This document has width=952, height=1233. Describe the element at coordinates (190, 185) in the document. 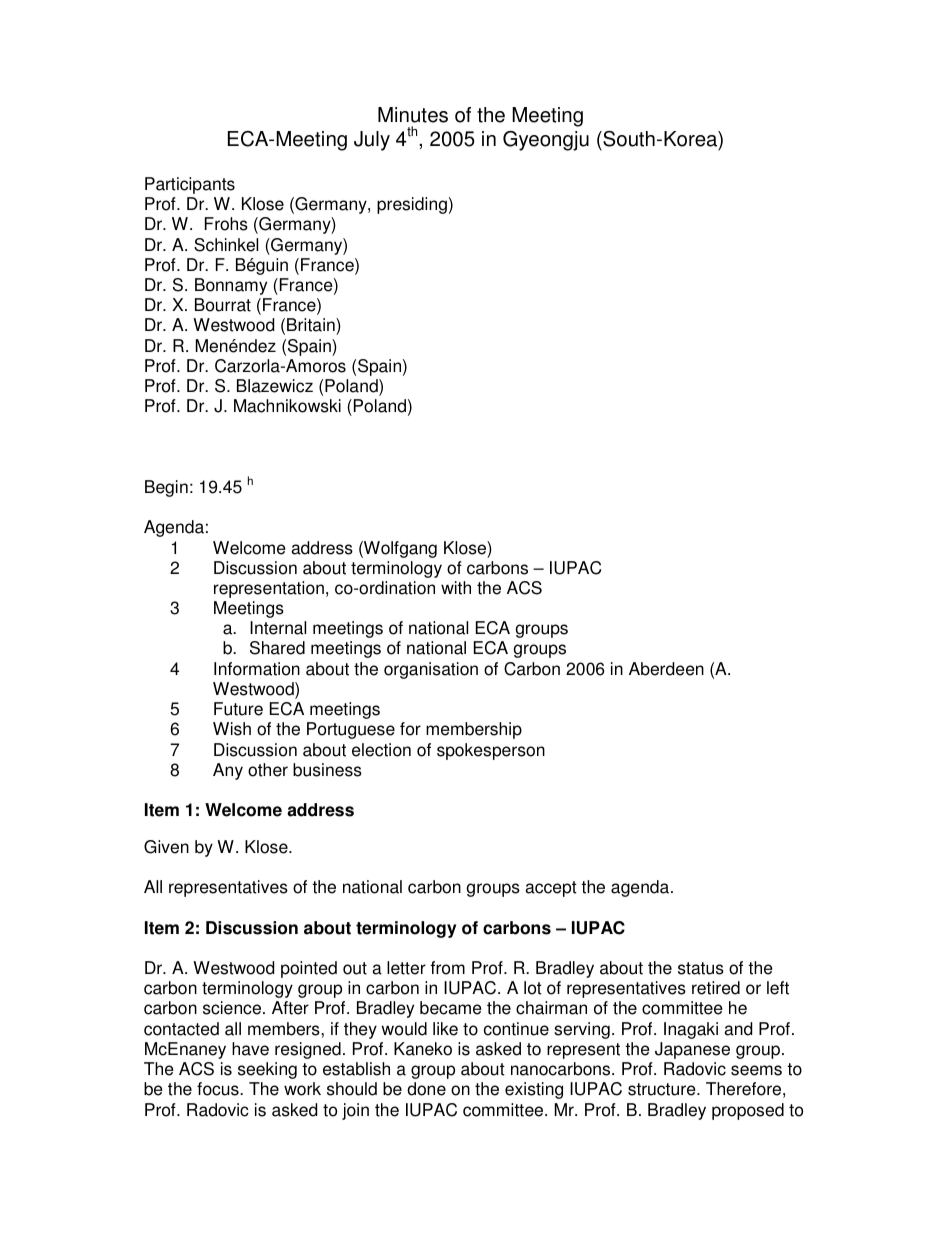

I see `Participants` at that location.
